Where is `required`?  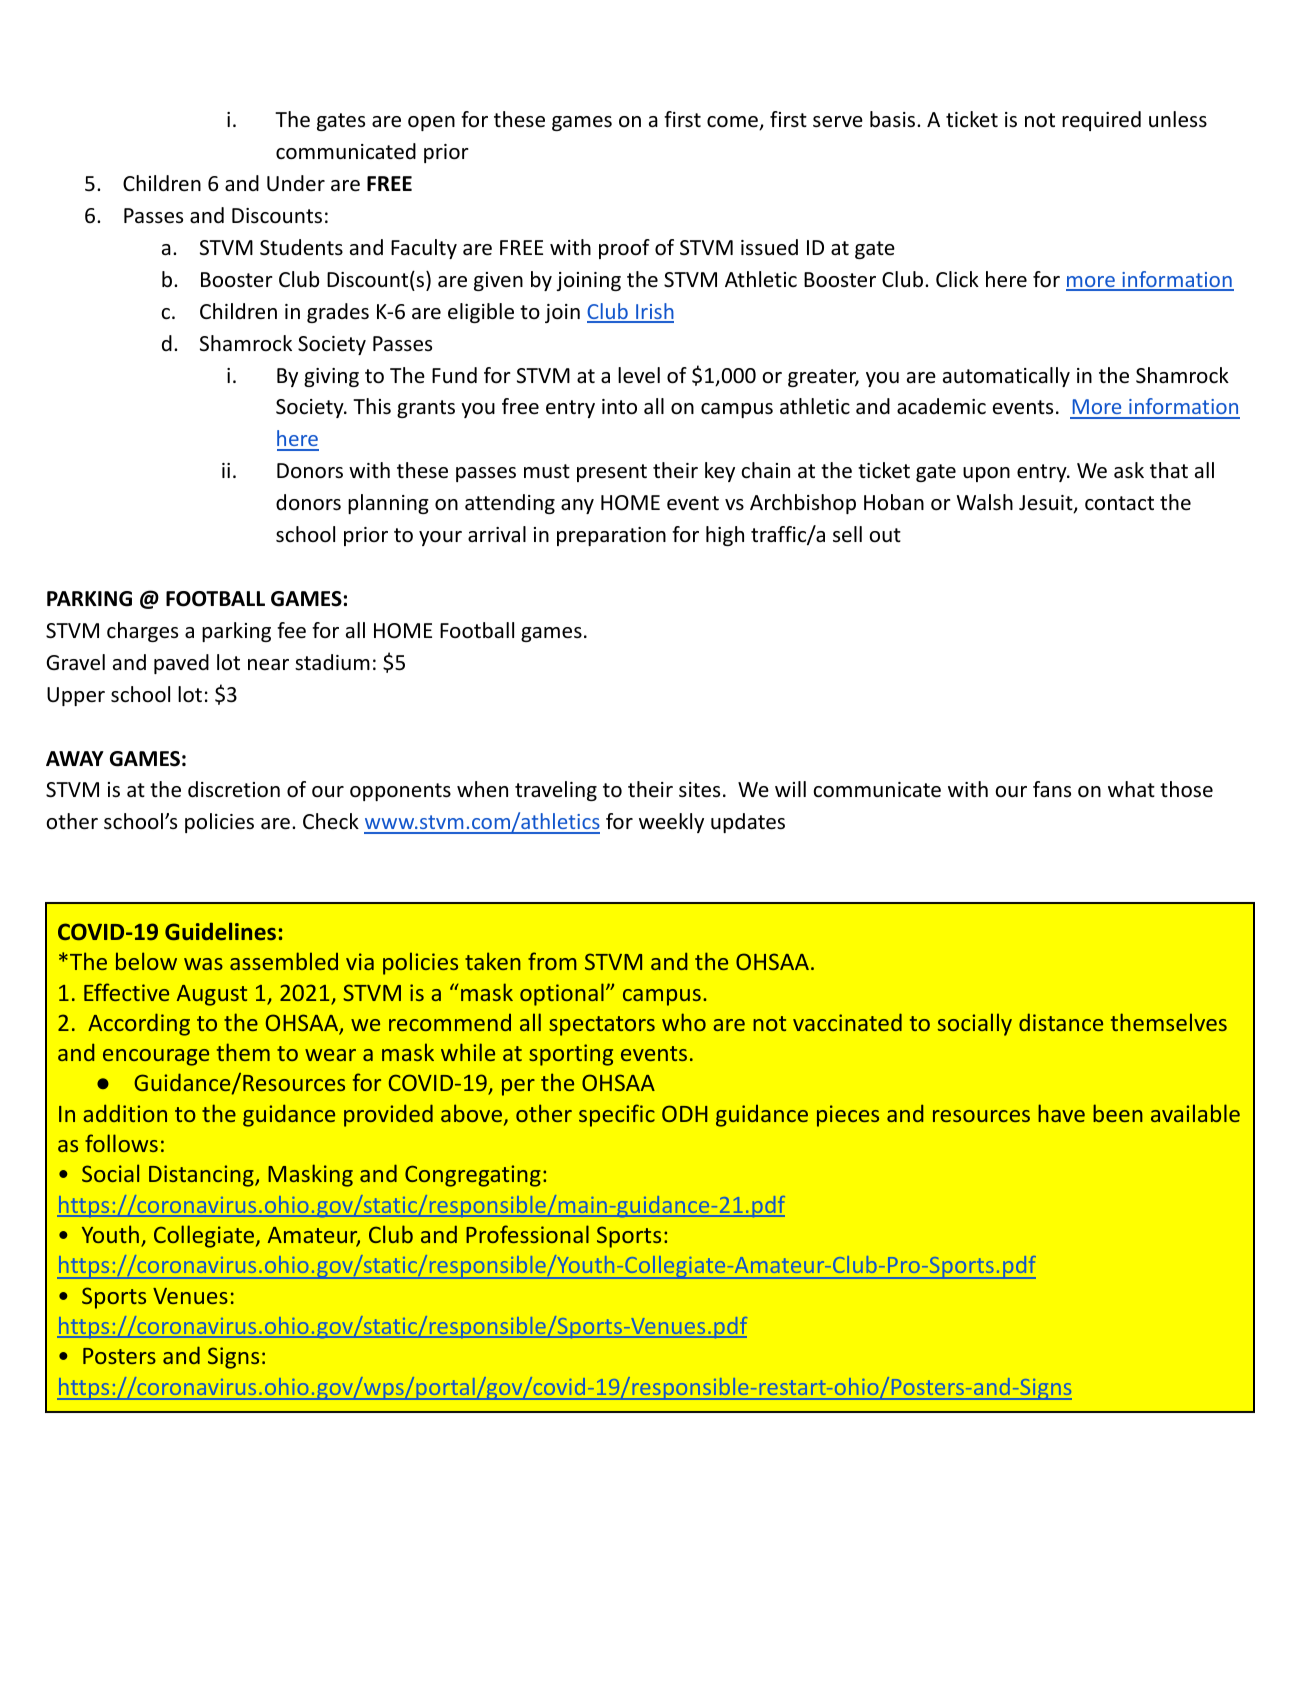
required is located at coordinates (1101, 121).
